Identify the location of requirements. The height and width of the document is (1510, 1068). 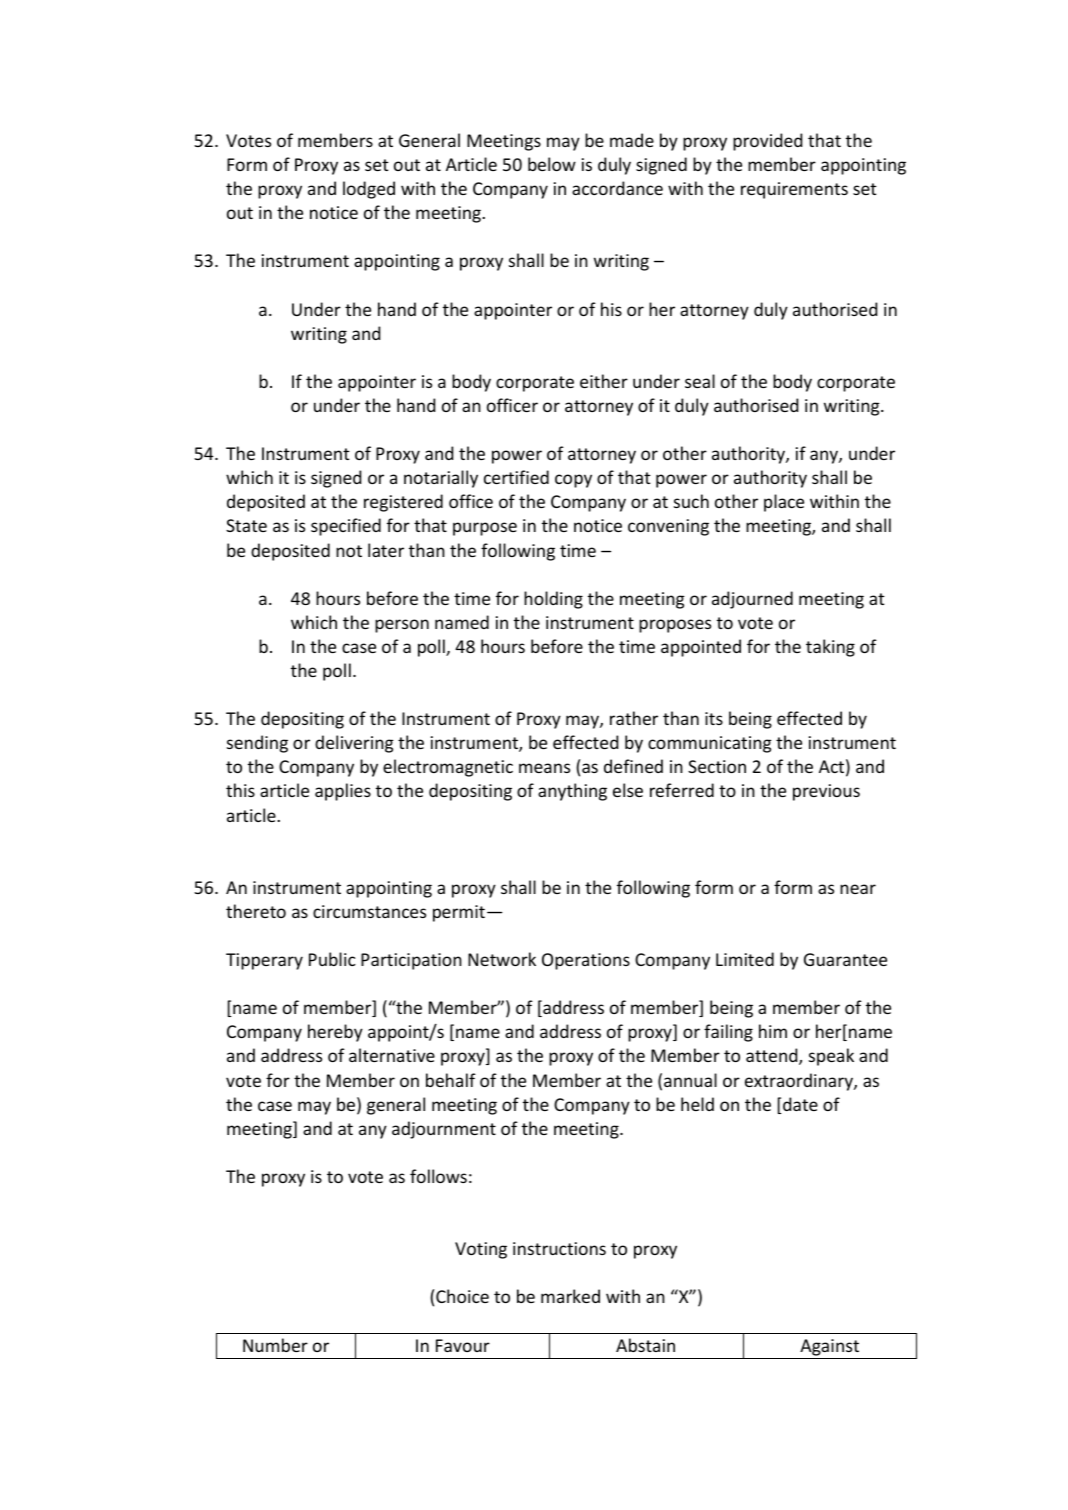
(794, 190).
